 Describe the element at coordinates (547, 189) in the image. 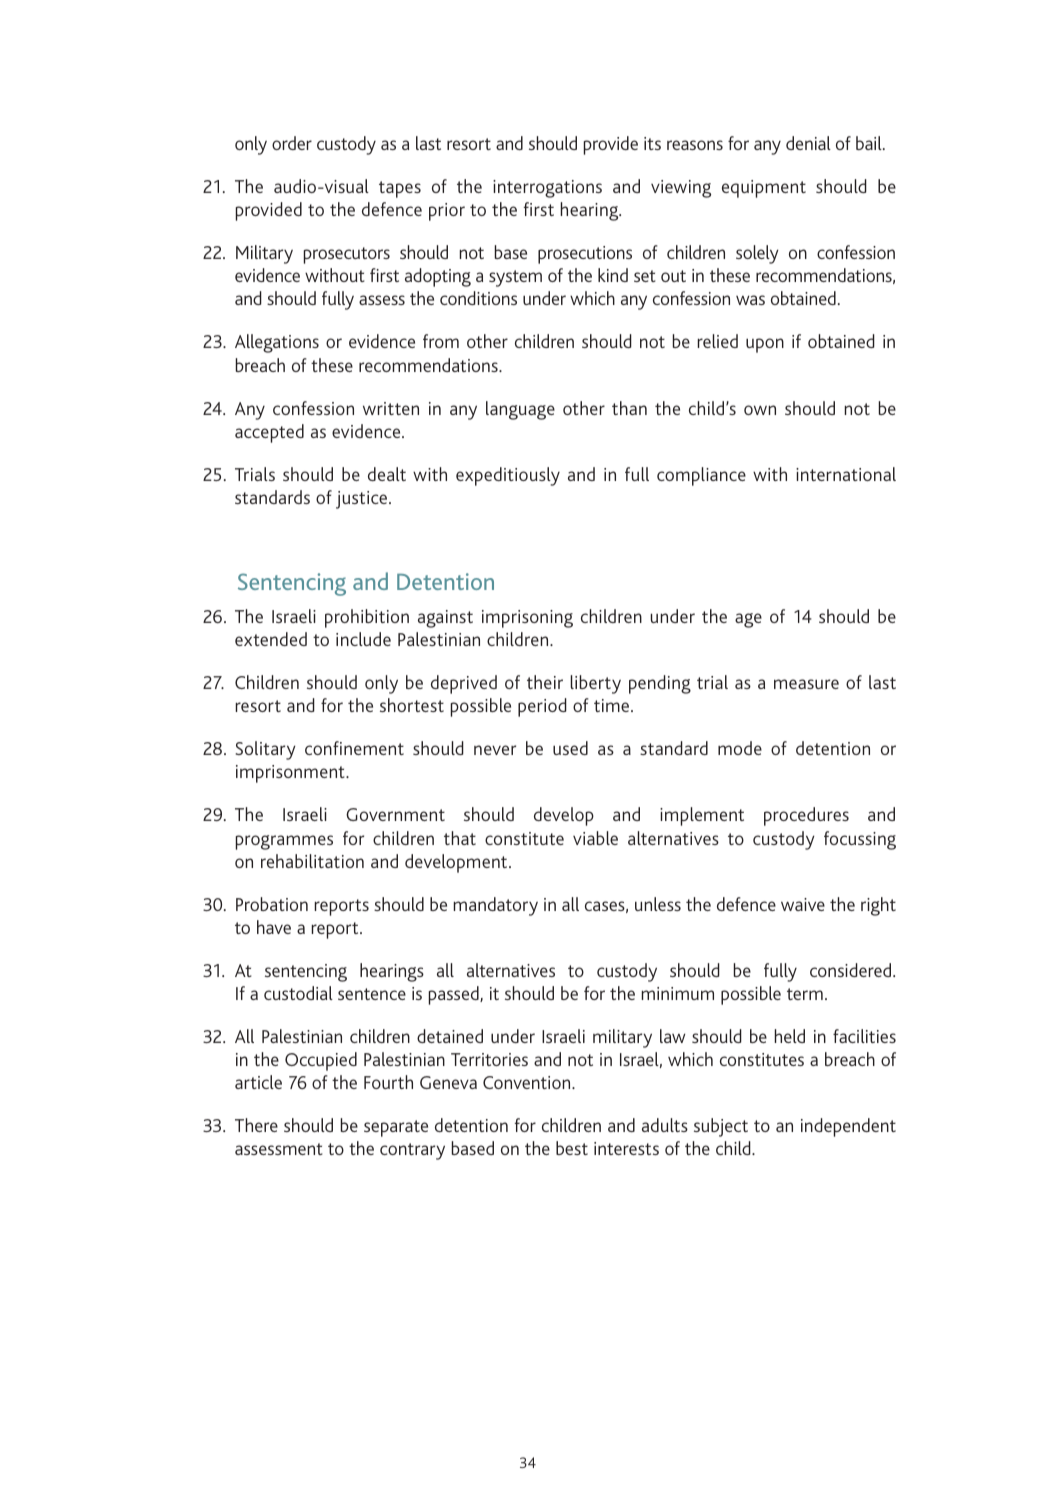

I see `interrogations` at that location.
